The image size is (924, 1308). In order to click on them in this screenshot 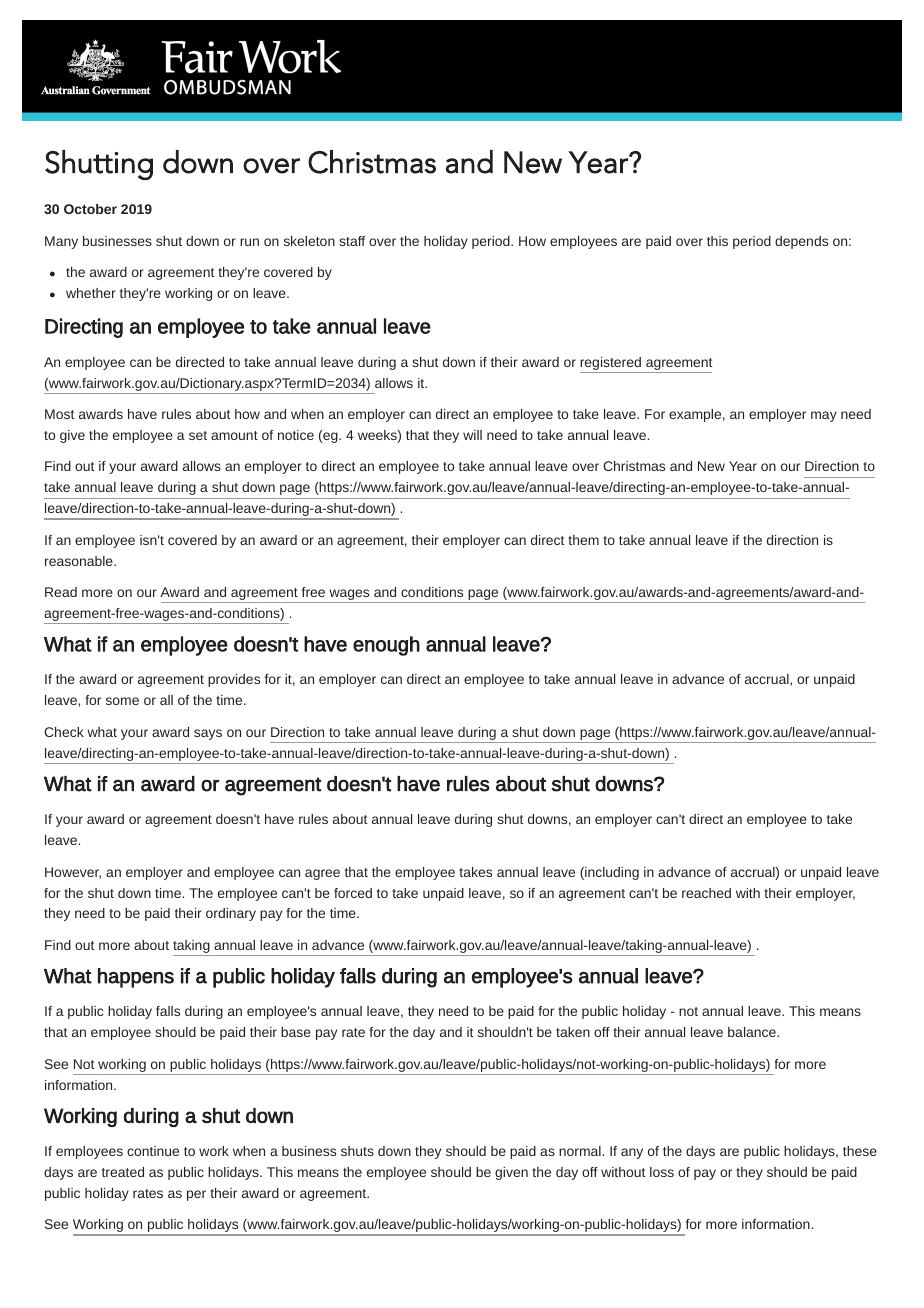, I will do `click(583, 540)`.
